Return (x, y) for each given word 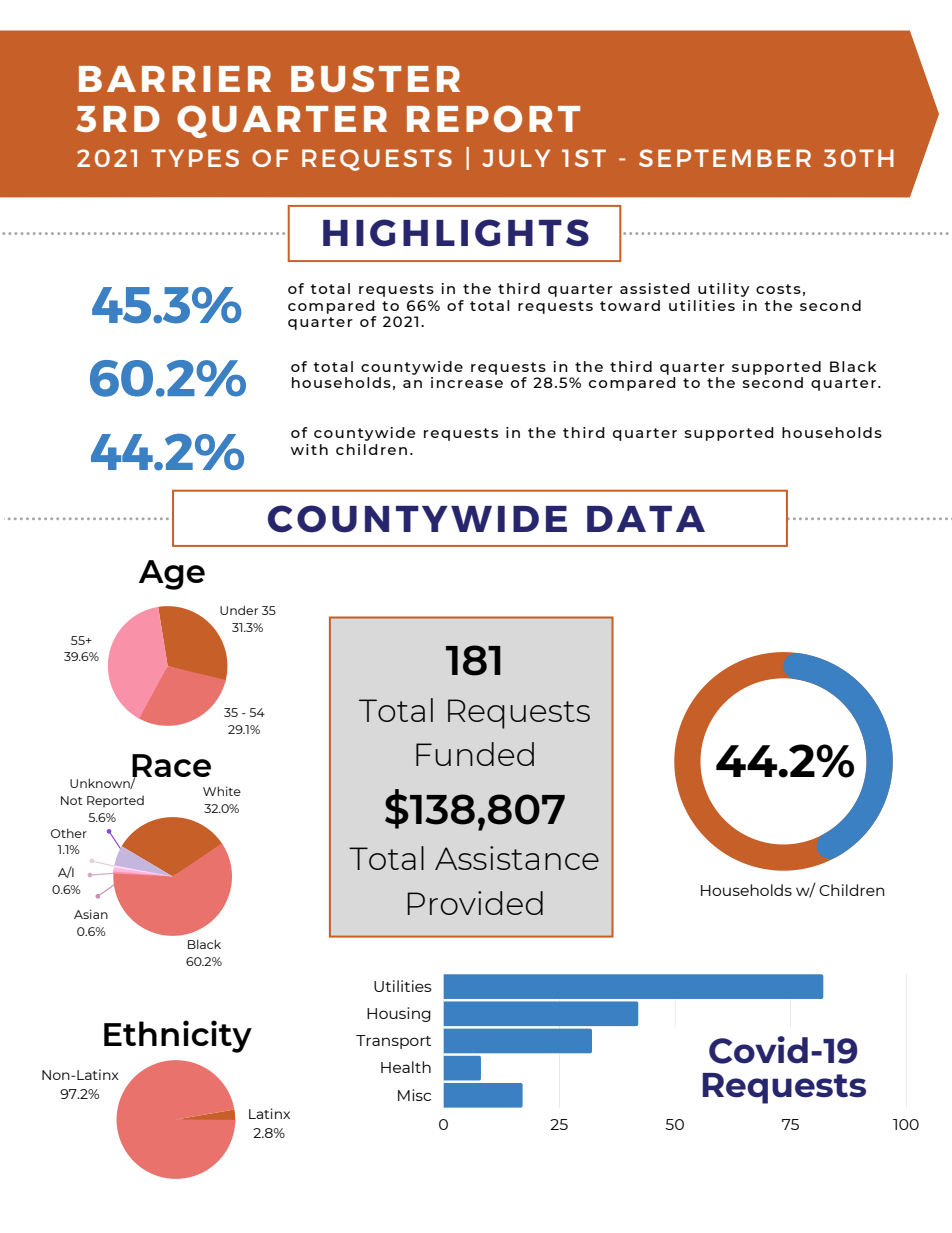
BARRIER (175, 79)
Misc (414, 1095)
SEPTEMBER (725, 158)
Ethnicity (178, 1036)
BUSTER (375, 78)
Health (406, 1067)
